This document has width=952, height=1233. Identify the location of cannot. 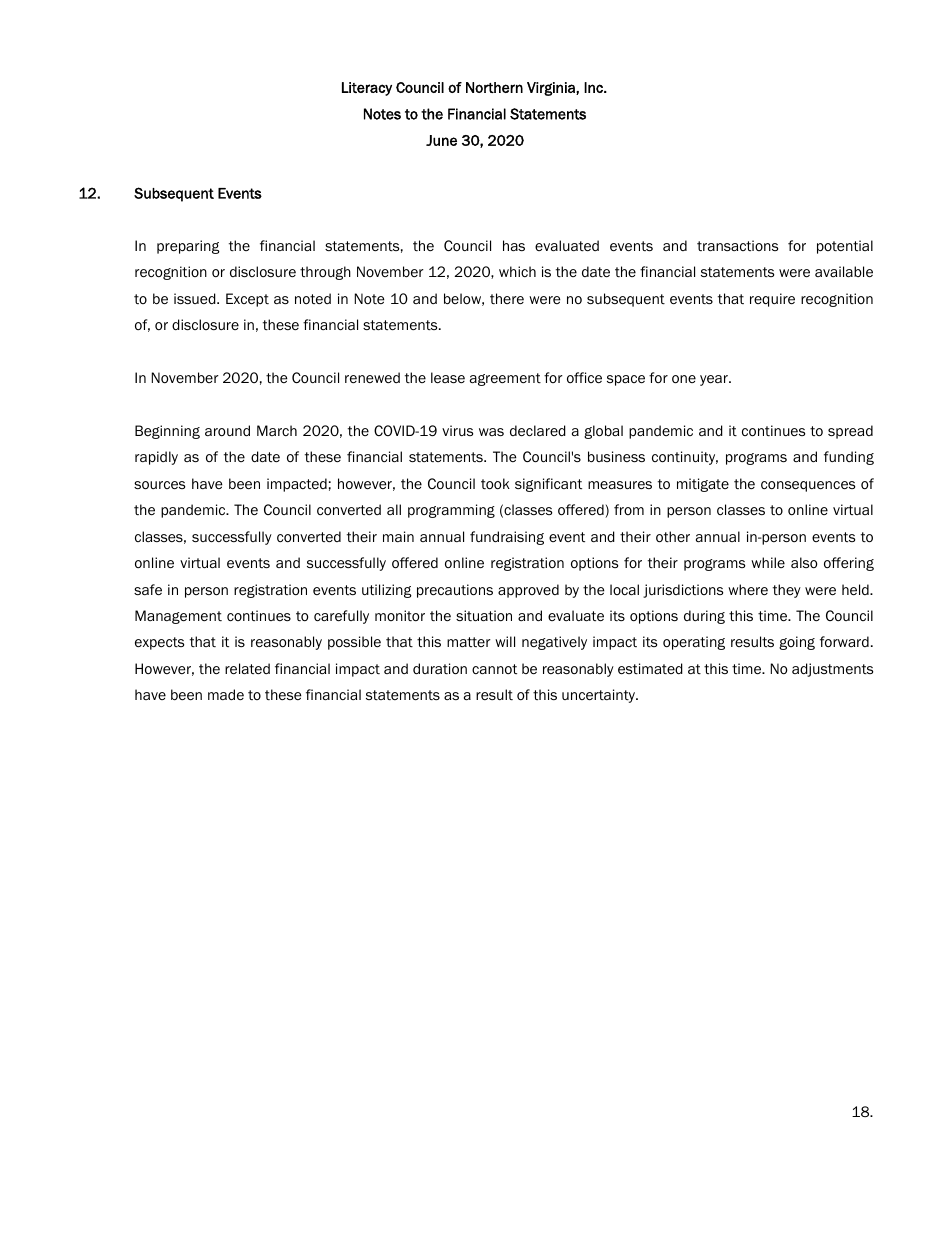
(494, 669).
